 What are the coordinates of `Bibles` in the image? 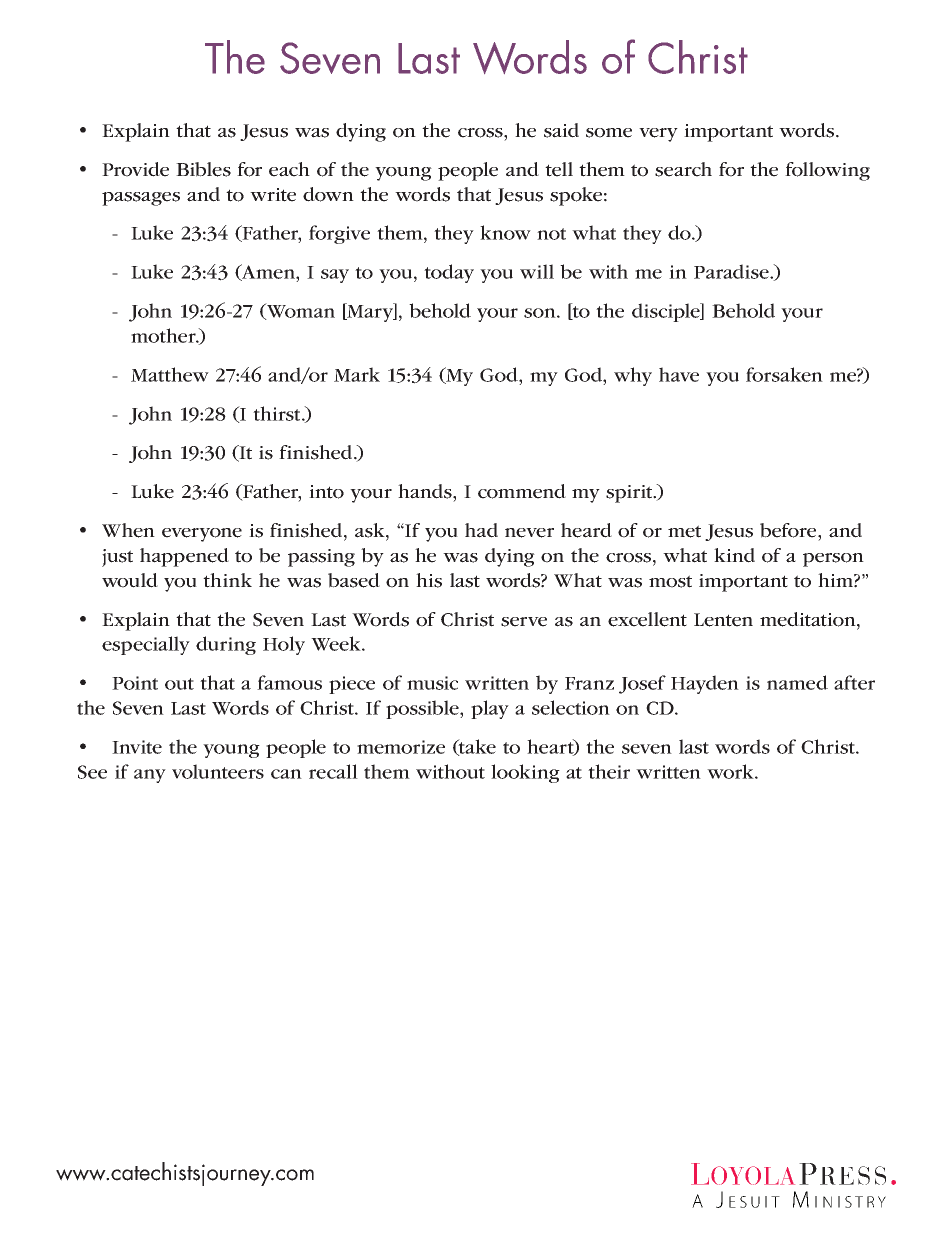 It's located at (203, 169).
